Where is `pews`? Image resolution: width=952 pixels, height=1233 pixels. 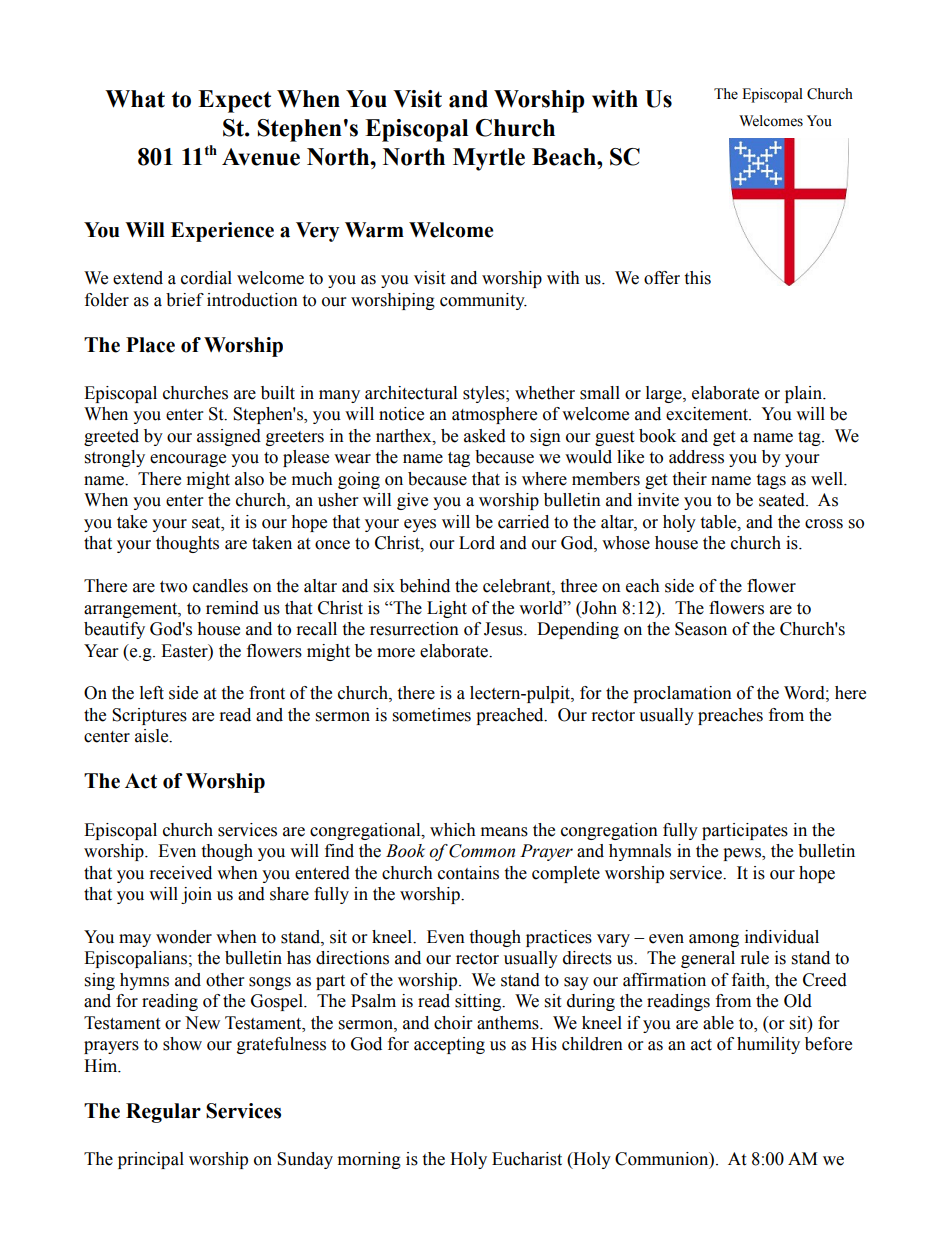
pews is located at coordinates (743, 854).
